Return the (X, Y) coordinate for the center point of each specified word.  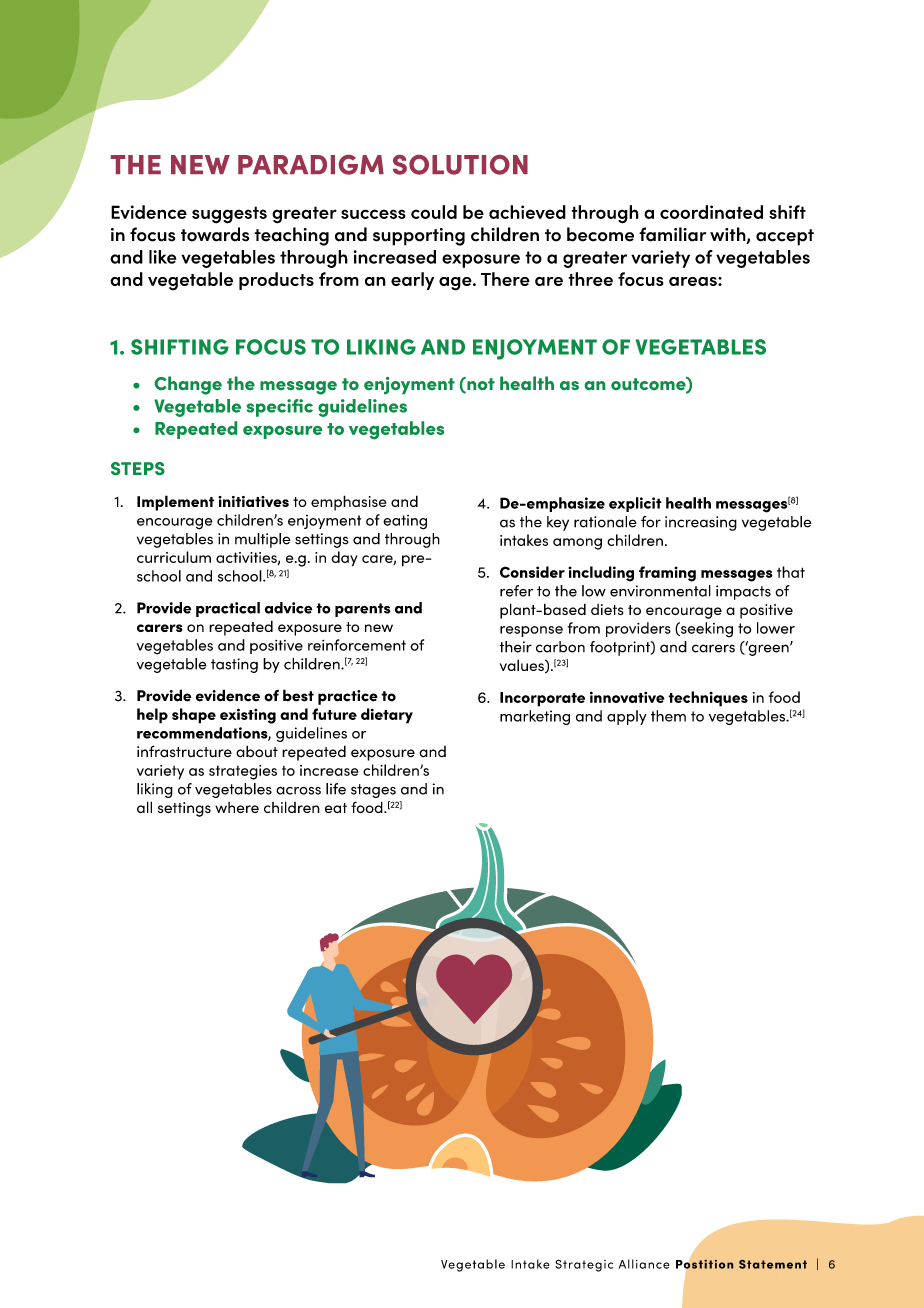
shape (194, 716)
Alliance (644, 1264)
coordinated (711, 212)
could (434, 212)
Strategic (584, 1265)
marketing (535, 717)
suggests (229, 215)
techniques (708, 699)
